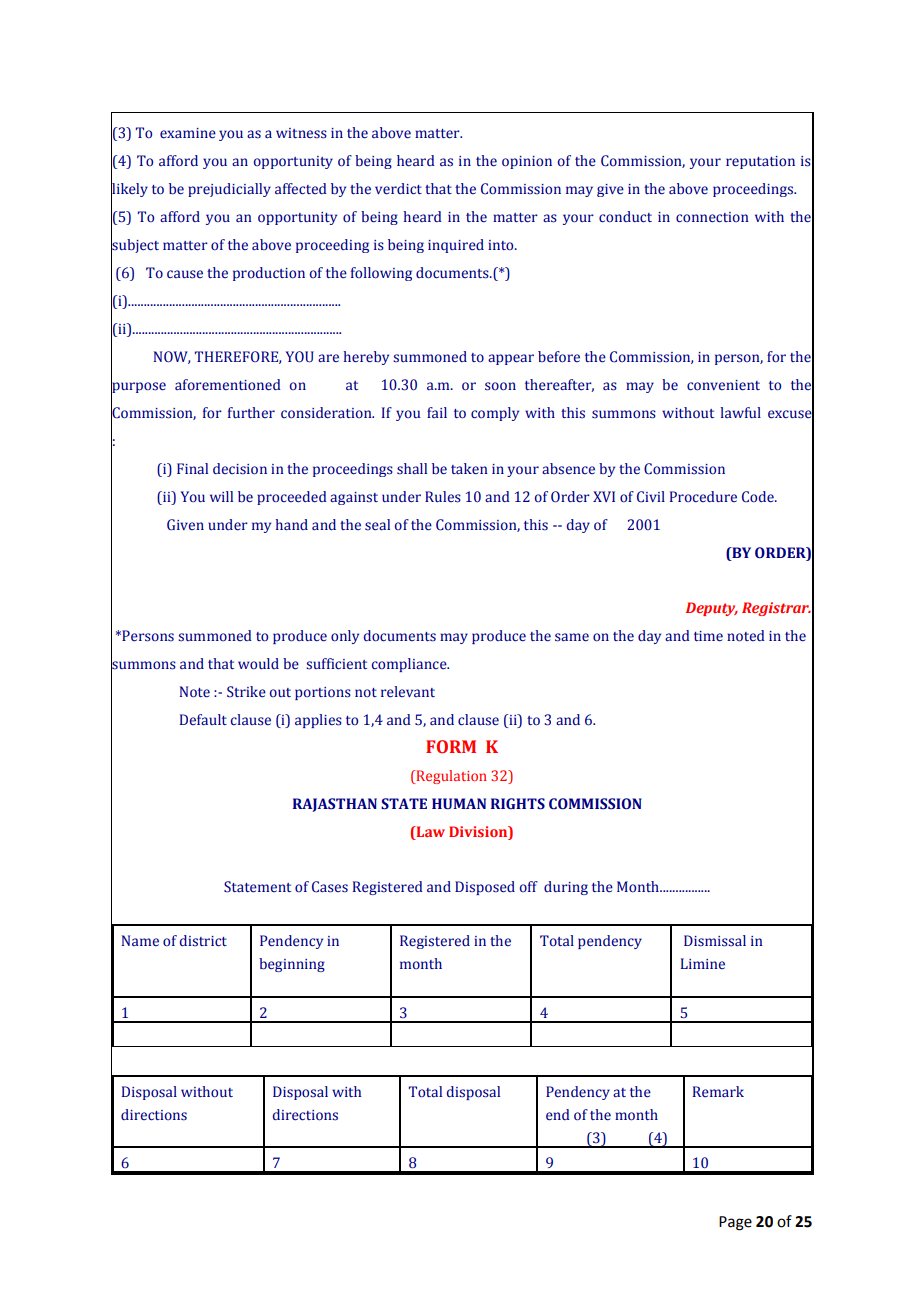 This screenshot has height=1308, width=924. I want to click on Remark, so click(718, 1092).
